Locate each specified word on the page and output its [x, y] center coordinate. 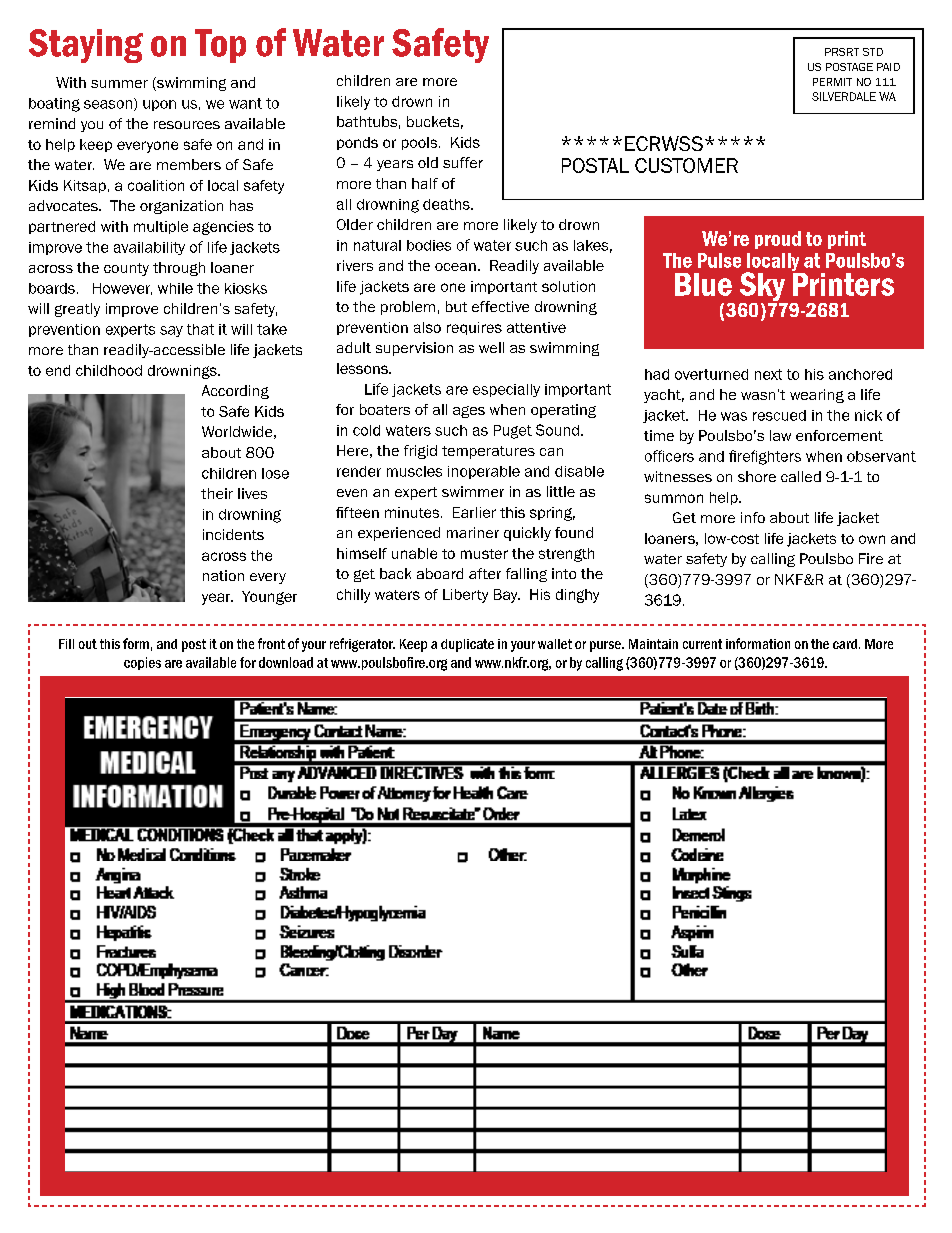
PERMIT [832, 82]
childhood [109, 370]
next [768, 374]
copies [142, 663]
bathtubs [367, 121]
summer [119, 84]
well [491, 347]
